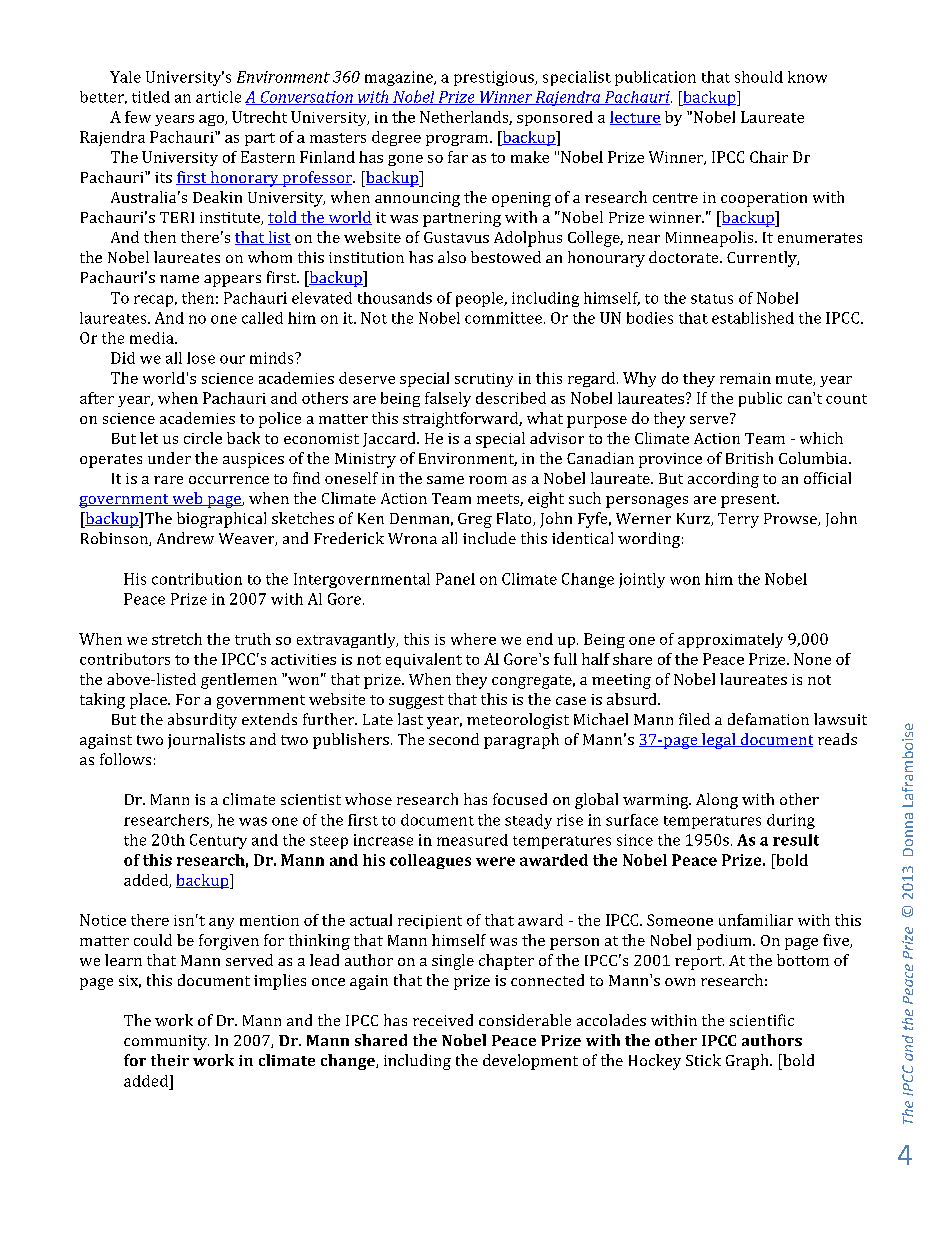  Describe the element at coordinates (166, 1042) in the image. I see `community` at that location.
